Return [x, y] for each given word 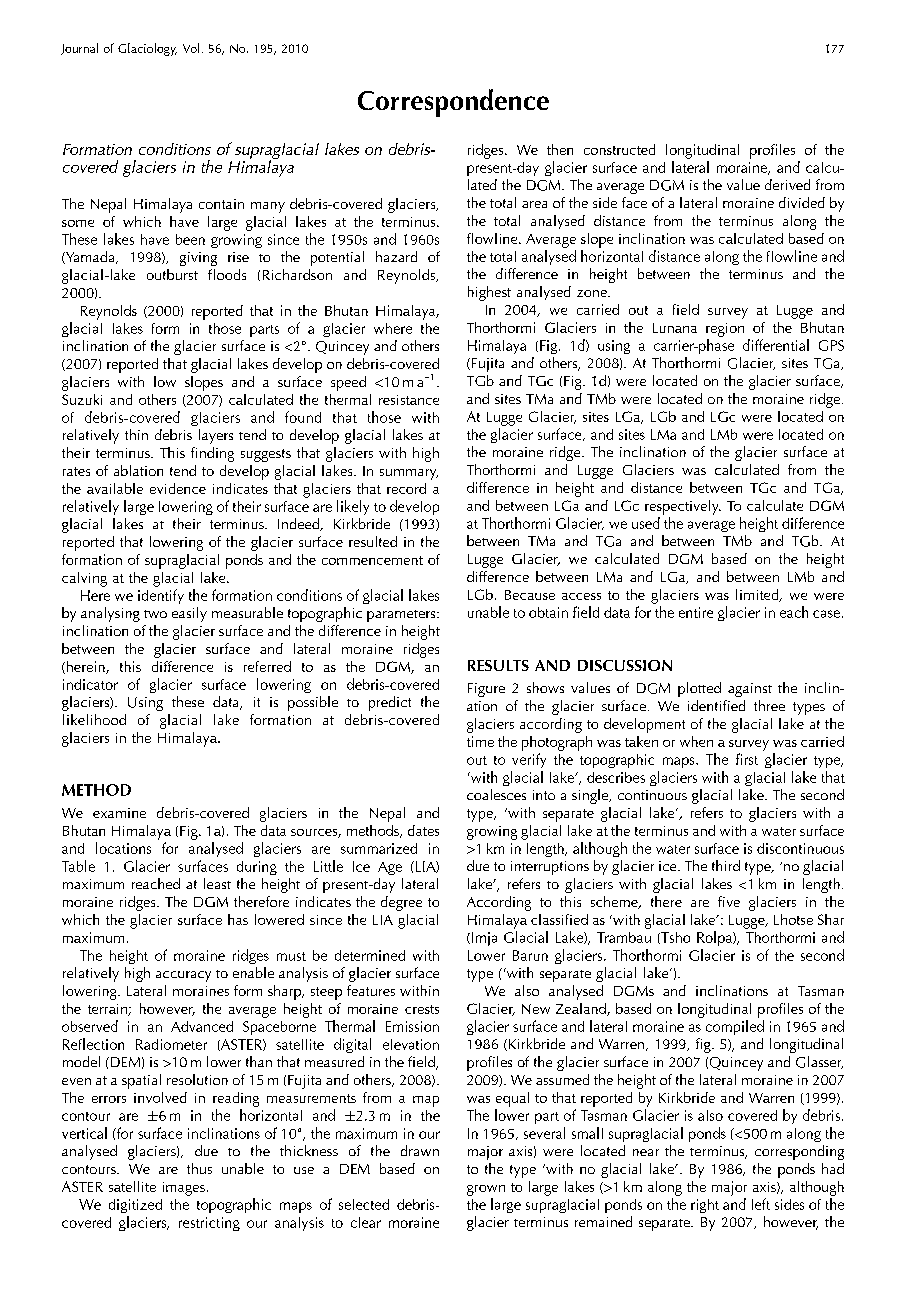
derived [787, 184]
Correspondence [453, 103]
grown [486, 1190]
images [184, 1189]
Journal [79, 49]
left [761, 1204]
